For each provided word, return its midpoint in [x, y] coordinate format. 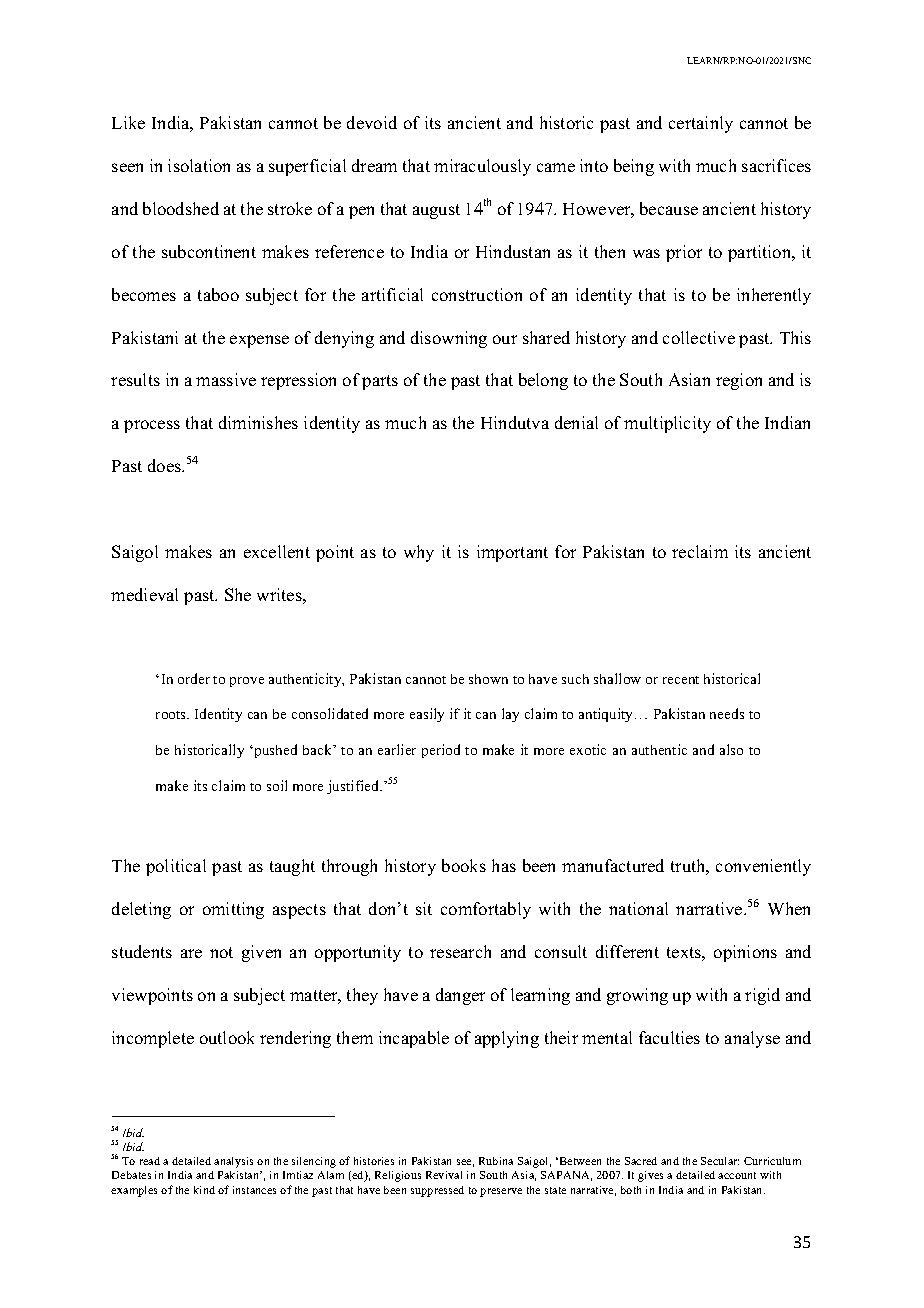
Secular [720, 1161]
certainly [701, 124]
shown [488, 679]
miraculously [482, 167]
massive [226, 379]
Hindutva [515, 422]
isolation [199, 165]
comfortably [486, 910]
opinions [745, 953]
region [739, 381]
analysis [233, 1162]
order [194, 678]
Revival [444, 1175]
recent [681, 680]
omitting [233, 910]
